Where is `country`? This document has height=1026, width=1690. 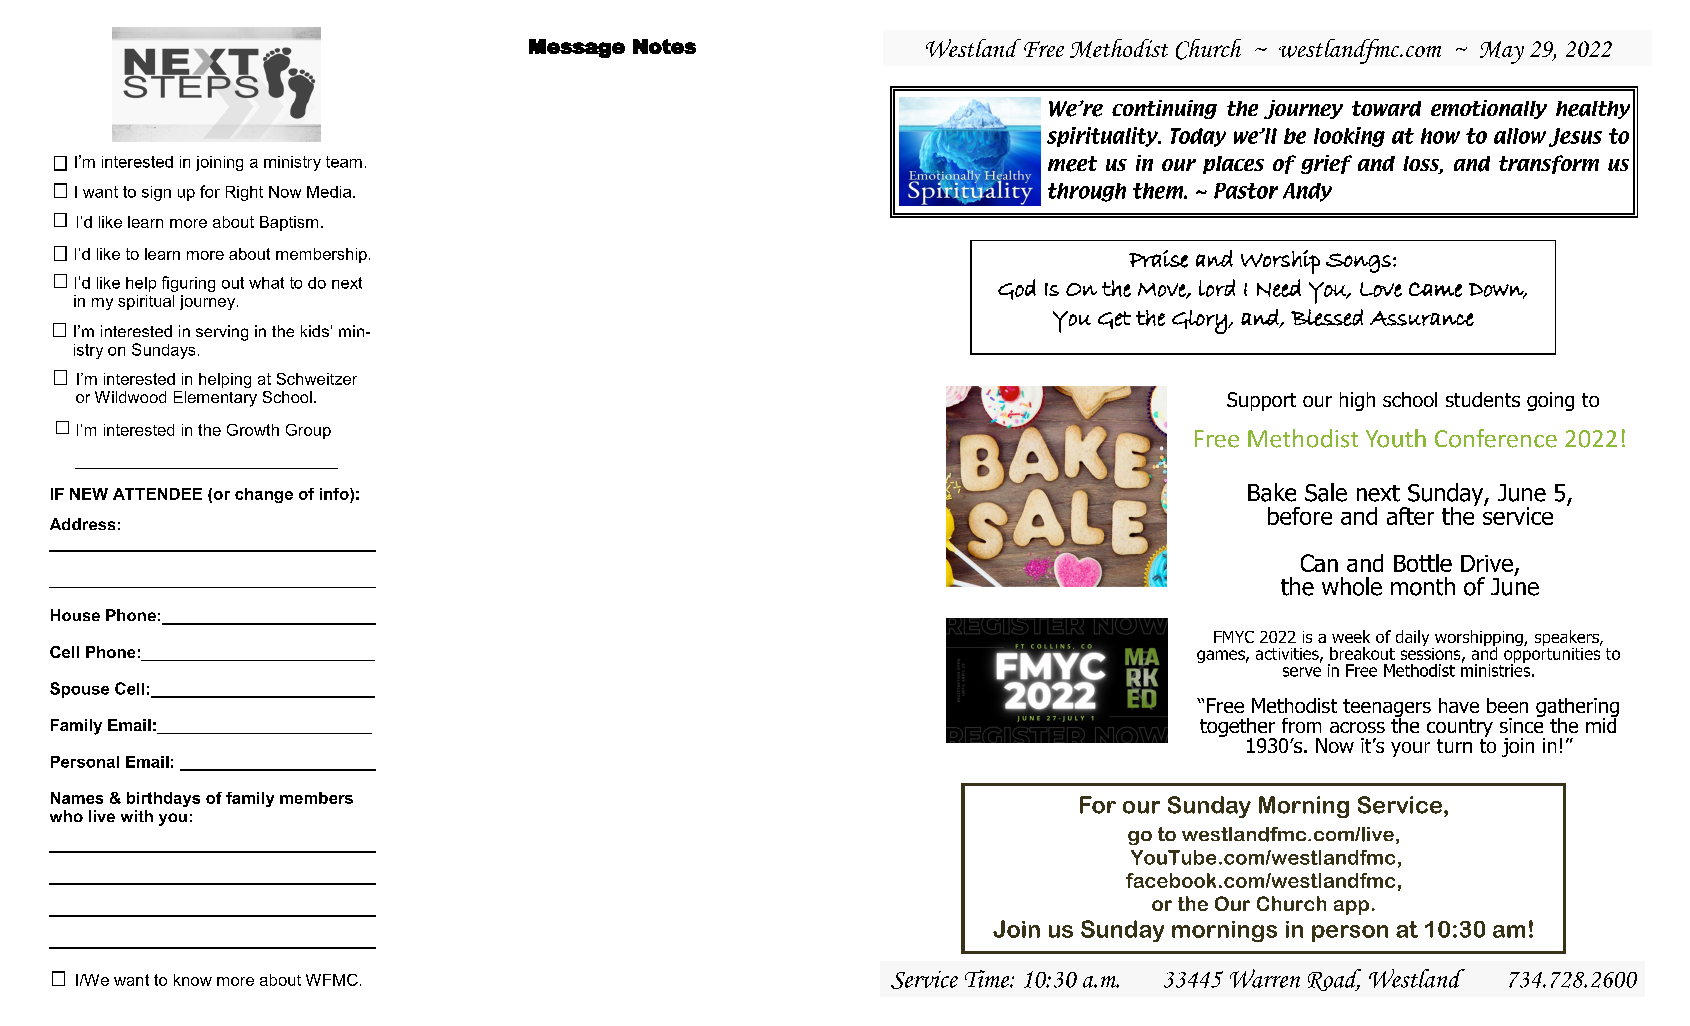 country is located at coordinates (1460, 728).
